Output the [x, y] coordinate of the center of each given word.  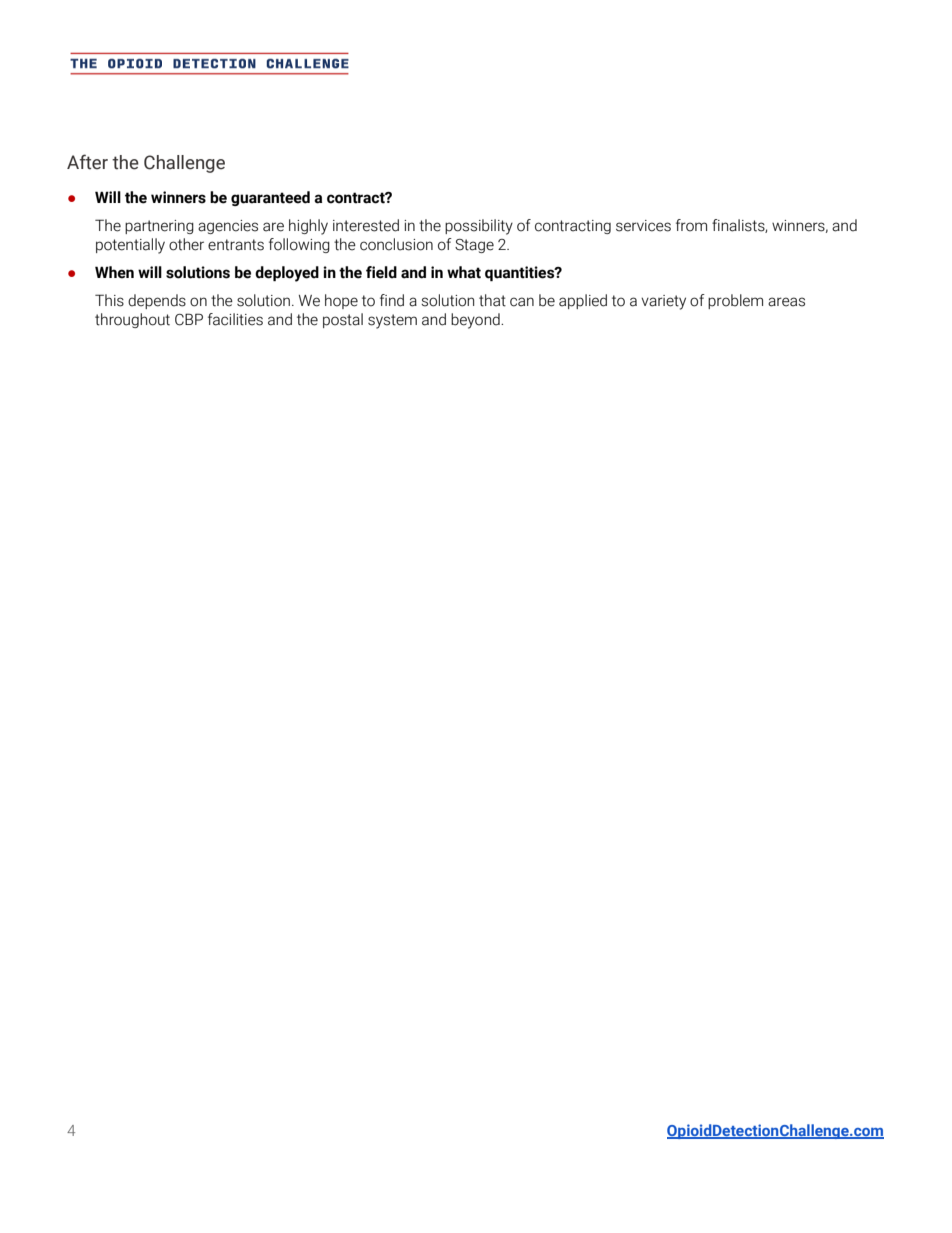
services [643, 226]
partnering [159, 227]
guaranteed [270, 198]
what [464, 272]
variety [663, 302]
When [114, 272]
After [87, 162]
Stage [474, 246]
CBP [189, 319]
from [691, 225]
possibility [479, 227]
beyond [476, 321]
